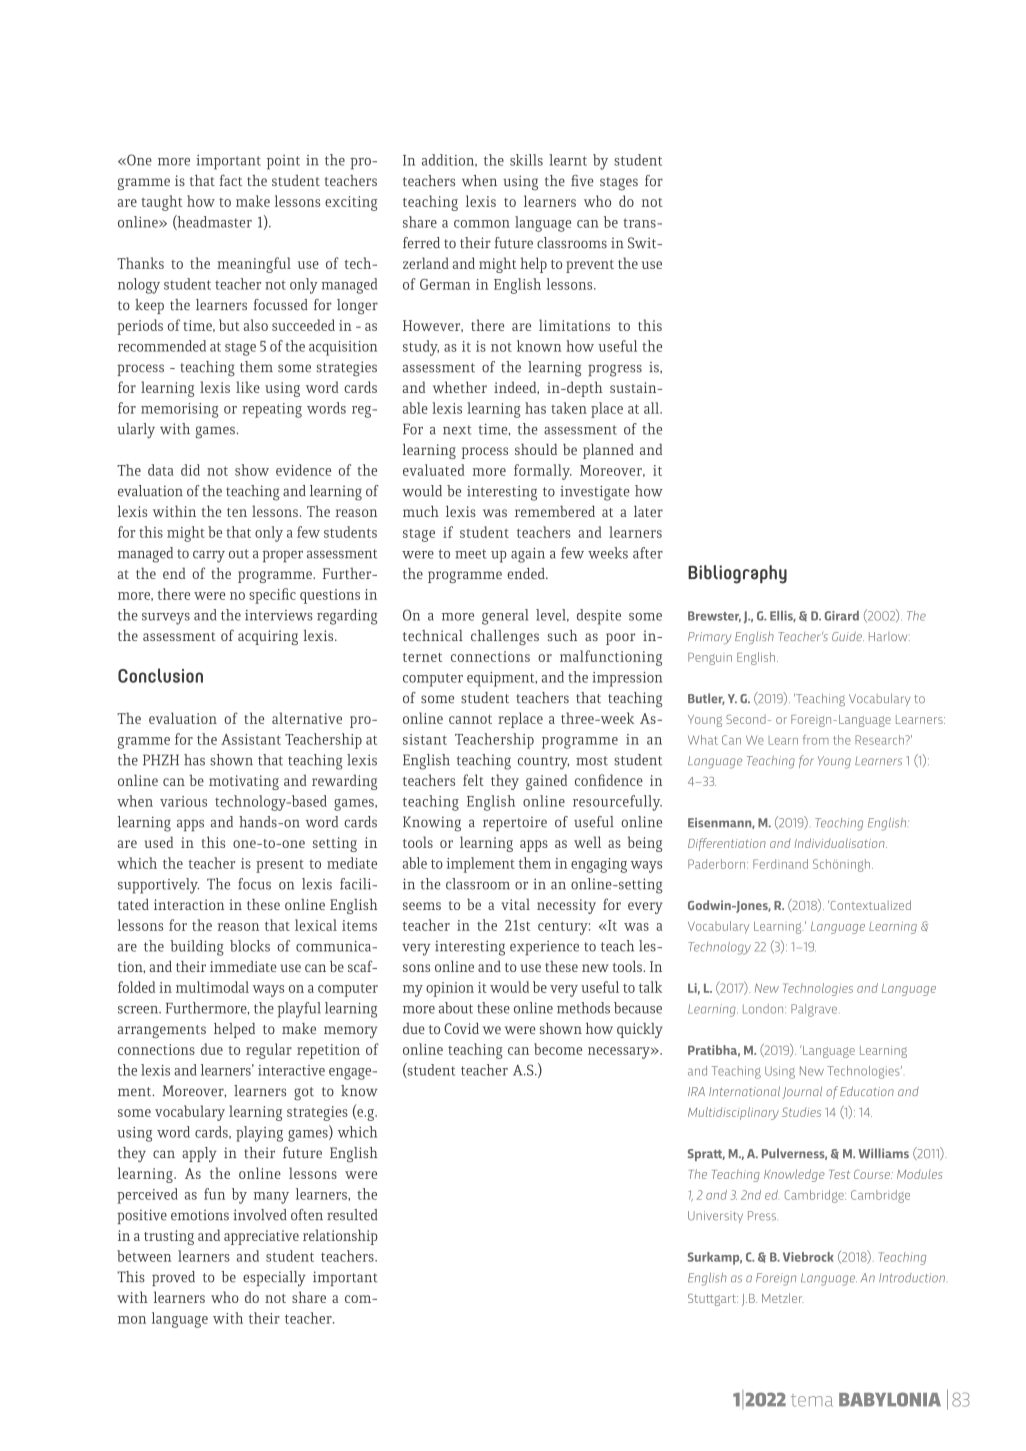  I want to click on gained, so click(546, 782).
